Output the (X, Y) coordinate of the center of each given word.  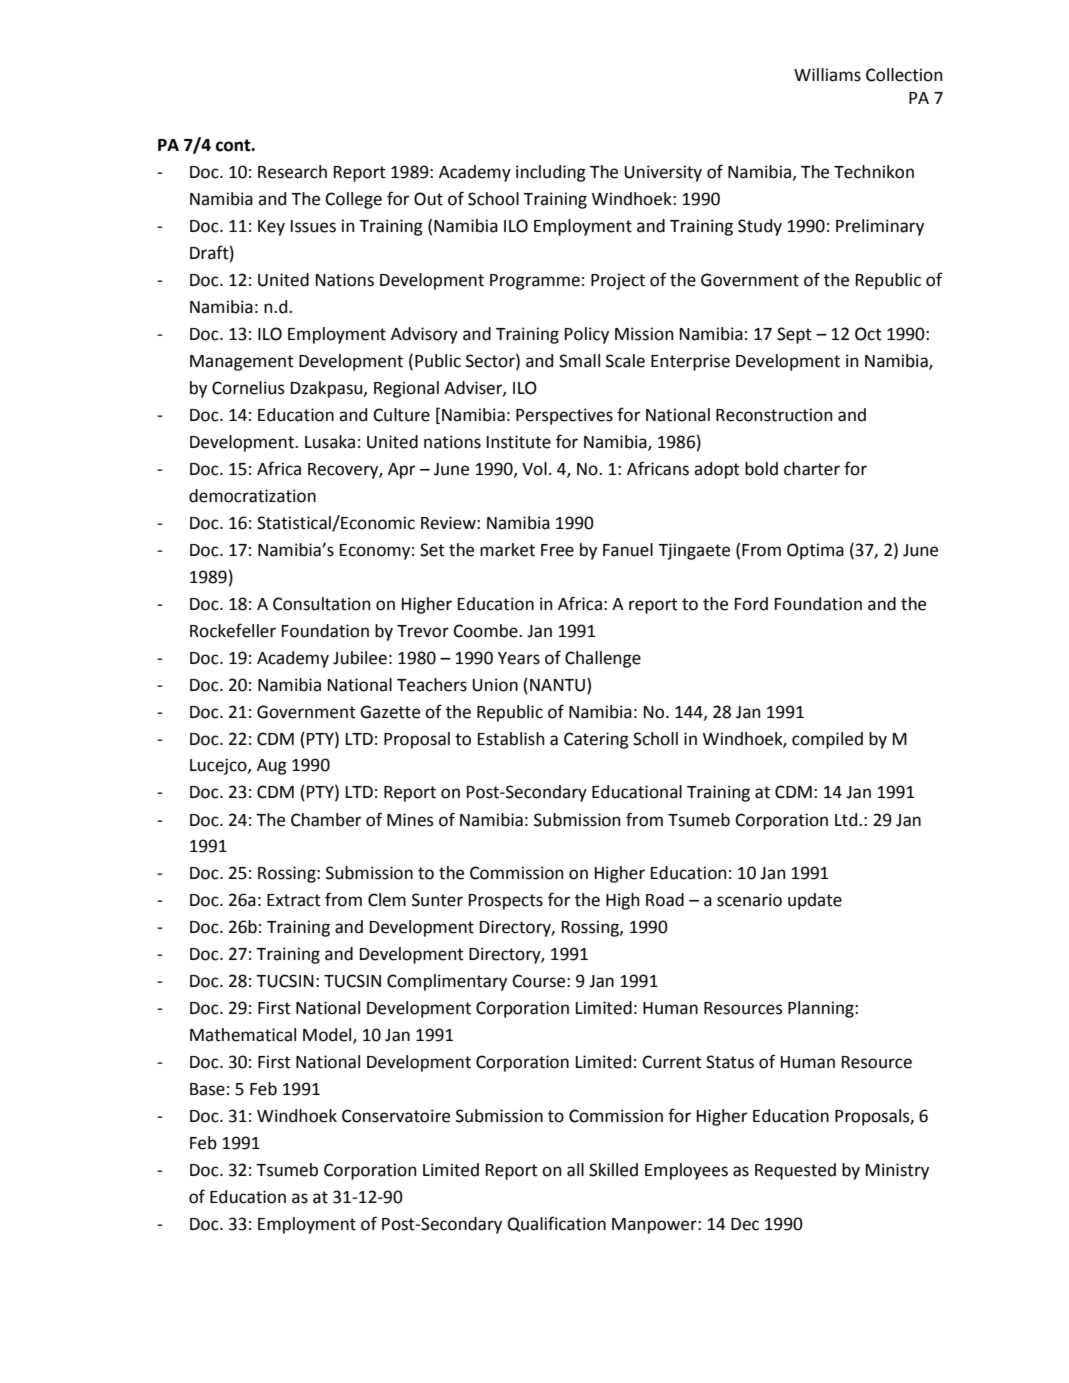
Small (579, 361)
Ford (751, 604)
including (551, 173)
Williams (827, 75)
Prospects (506, 902)
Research (292, 172)
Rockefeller (233, 630)
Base (207, 1089)
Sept (794, 335)
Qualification (557, 1224)
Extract (294, 900)
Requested (795, 1171)
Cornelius (248, 388)
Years (519, 658)
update (815, 901)
